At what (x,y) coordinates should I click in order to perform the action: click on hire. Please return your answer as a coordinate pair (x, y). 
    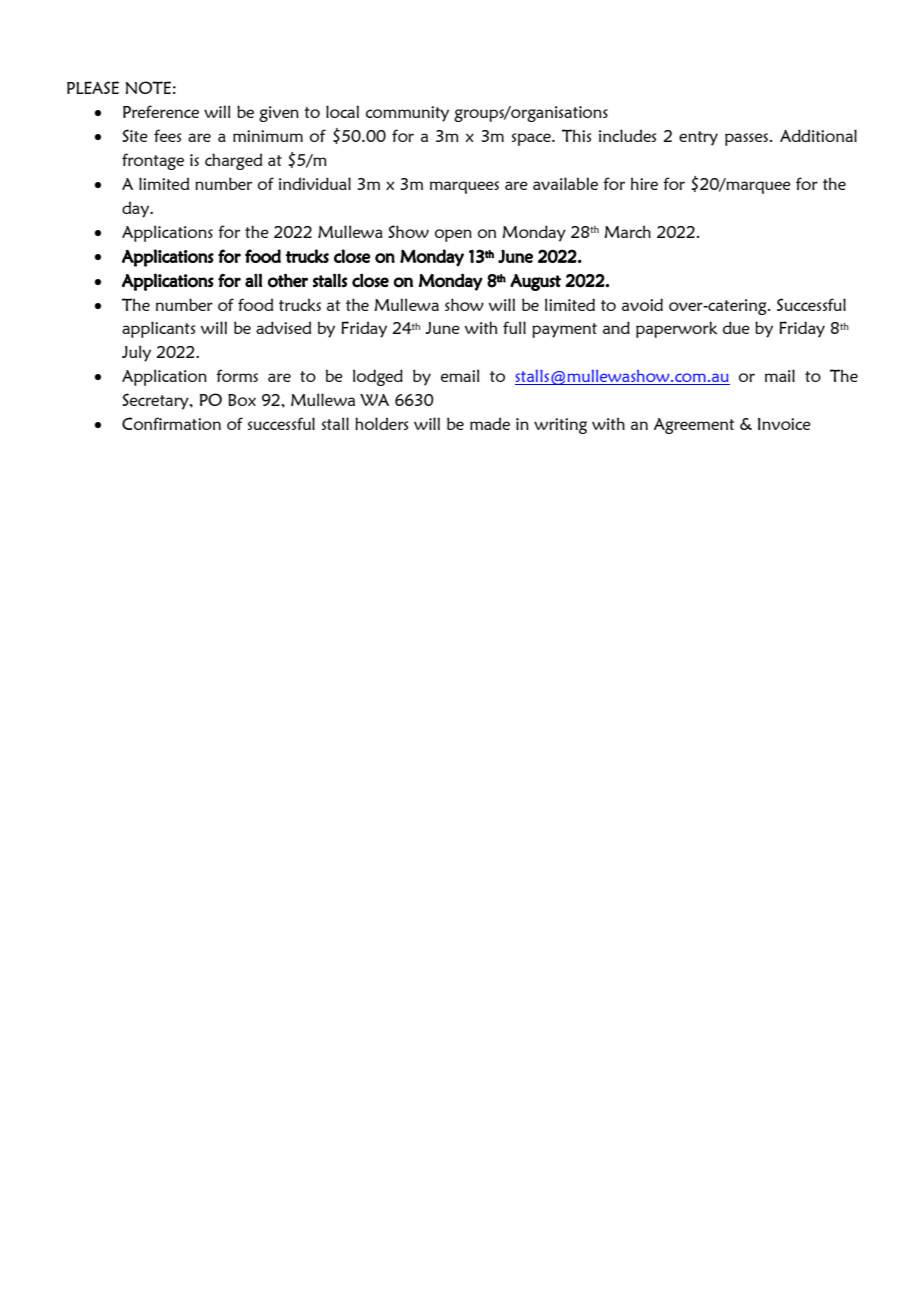
    Looking at the image, I should click on (644, 183).
